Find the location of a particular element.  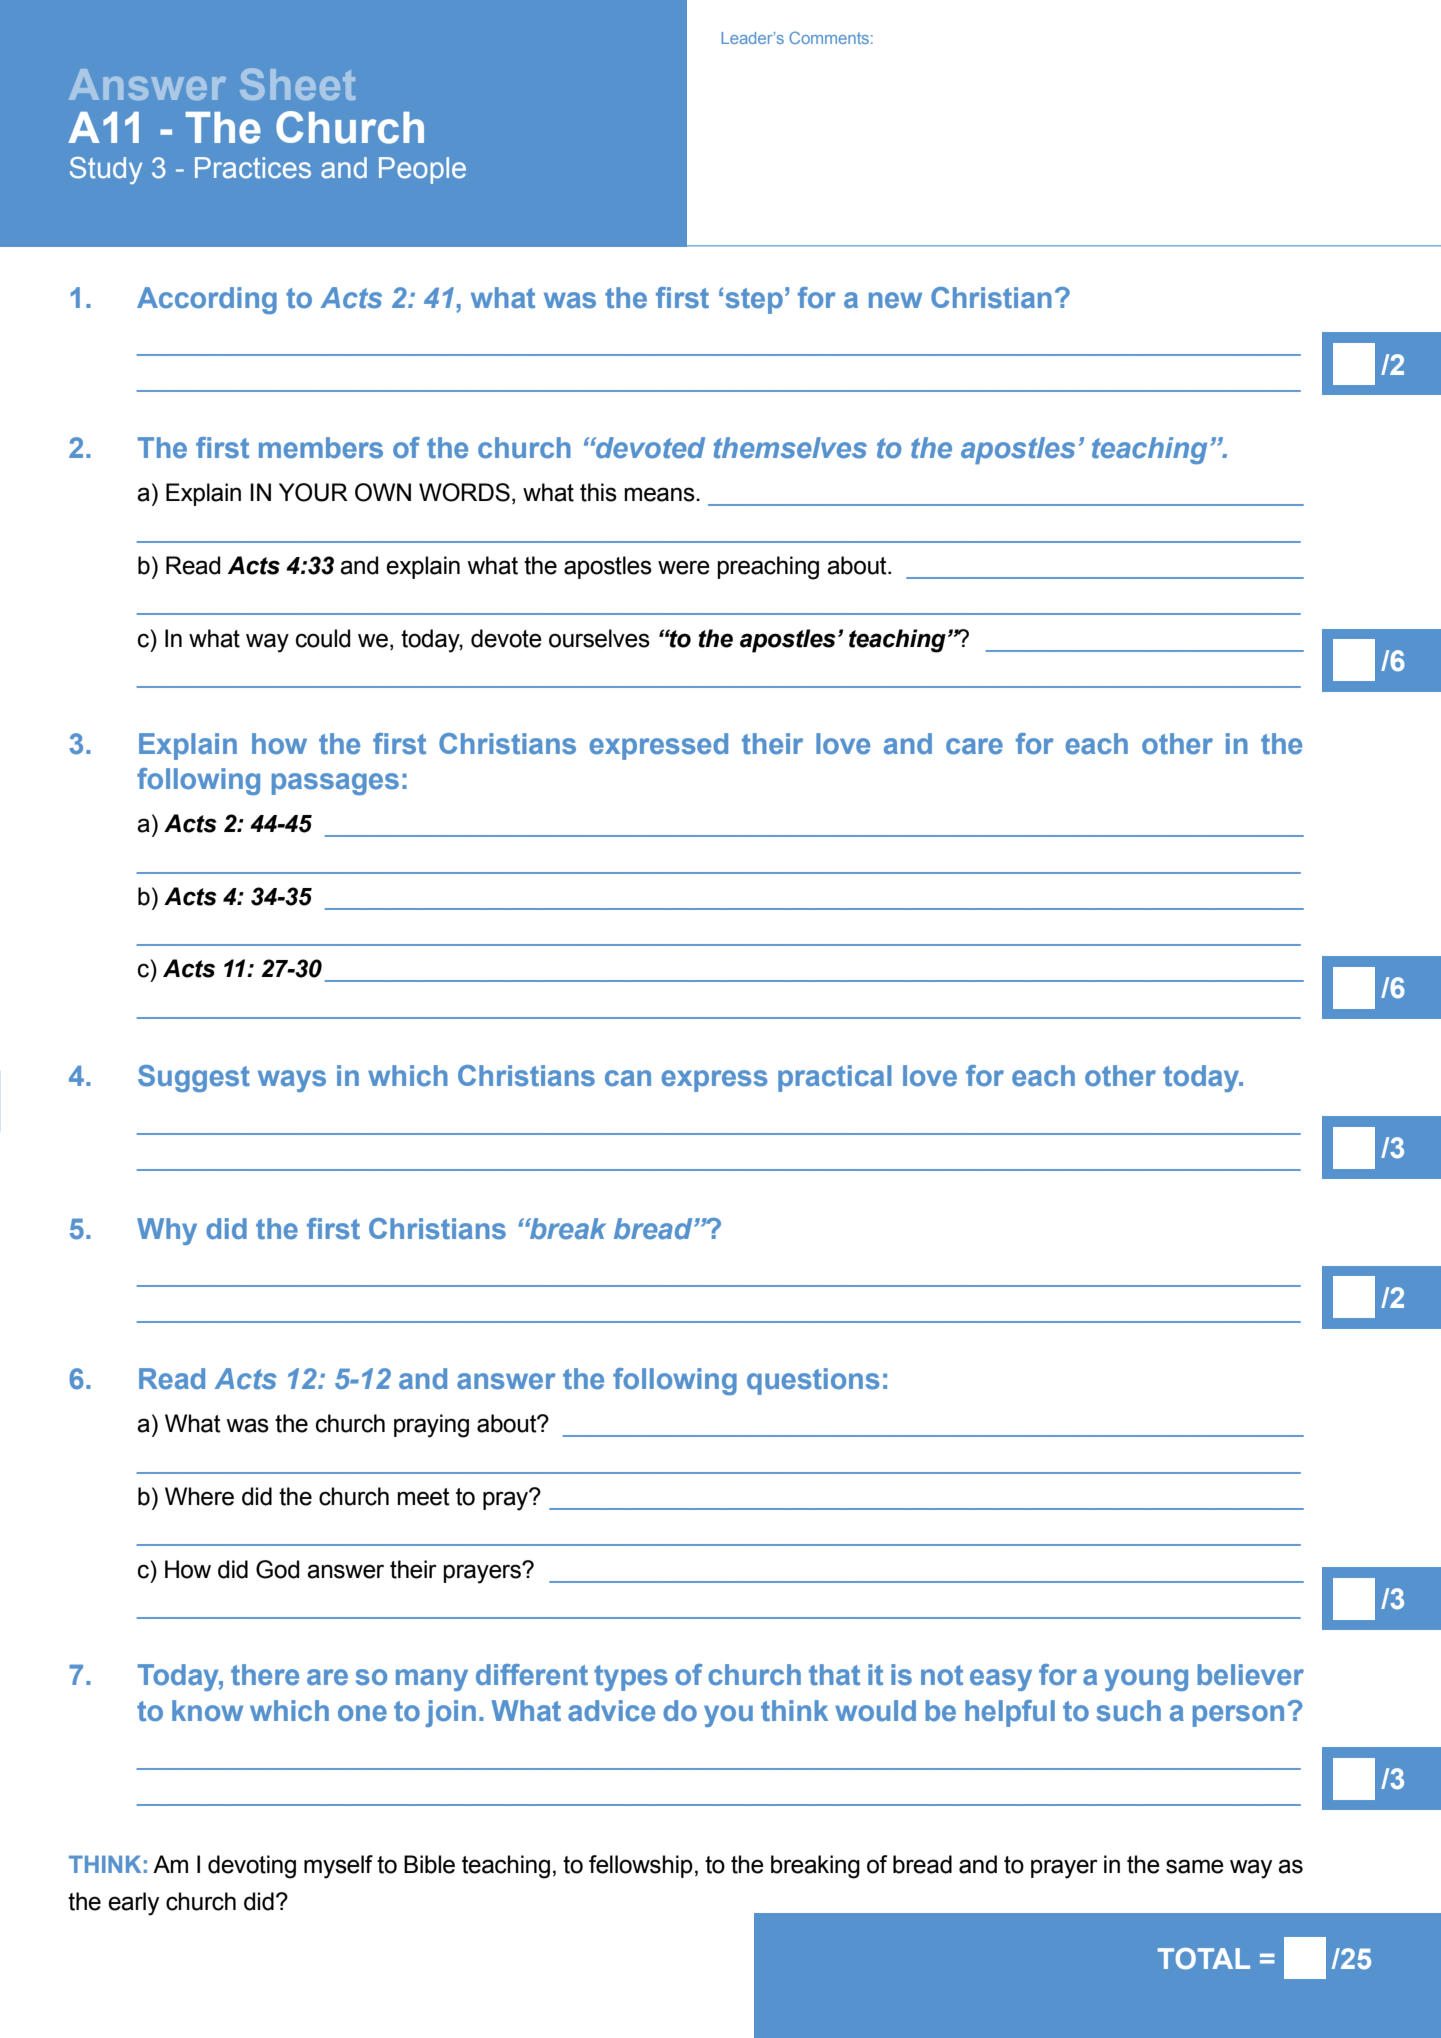

same is located at coordinates (1195, 1866).
